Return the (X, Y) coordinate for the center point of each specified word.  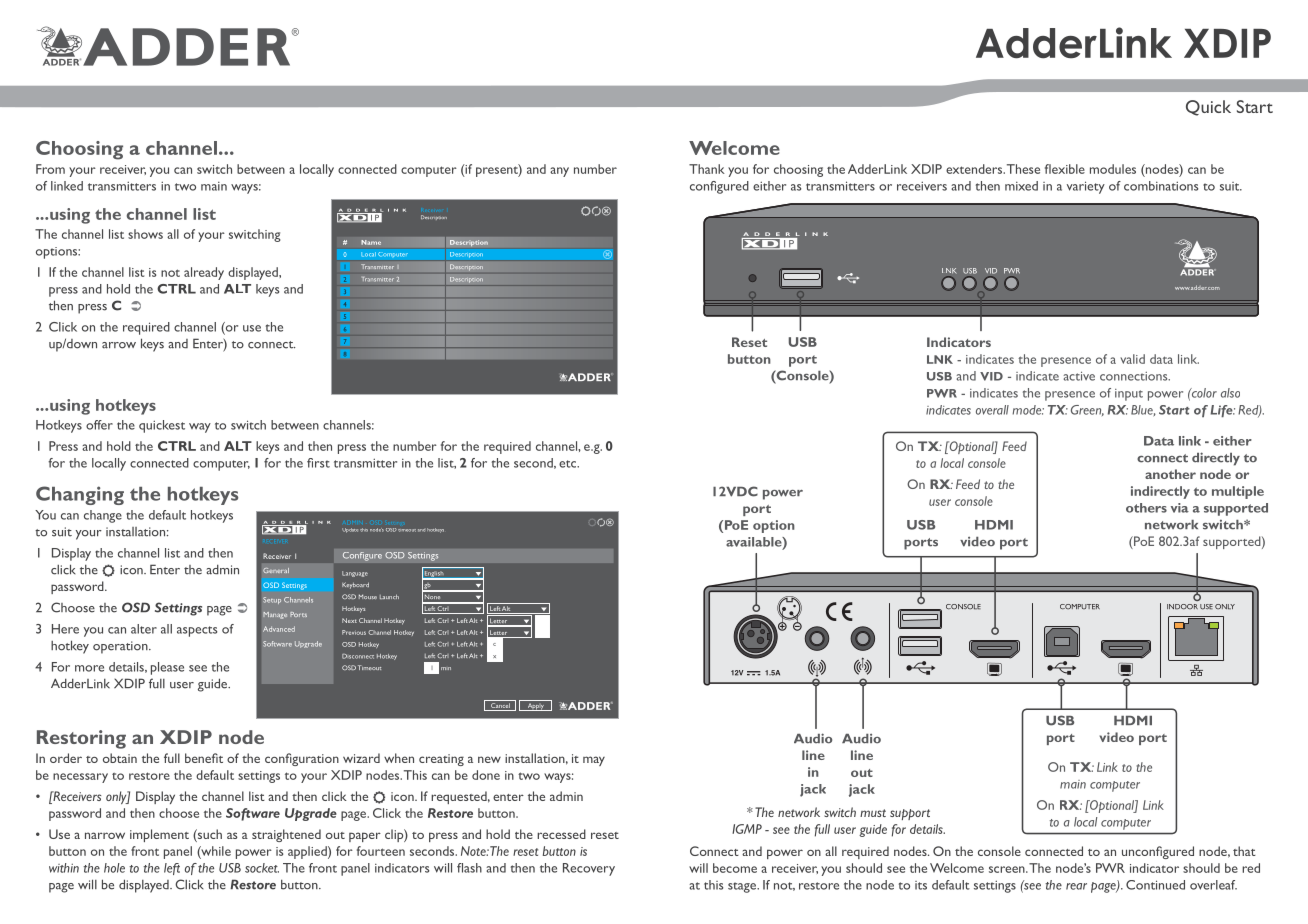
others (1146, 508)
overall (992, 410)
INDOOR (1182, 607)
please (167, 668)
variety (1086, 187)
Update (350, 530)
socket (262, 868)
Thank (707, 169)
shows (145, 234)
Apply (535, 707)
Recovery (589, 869)
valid (1132, 359)
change (103, 516)
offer (99, 425)
